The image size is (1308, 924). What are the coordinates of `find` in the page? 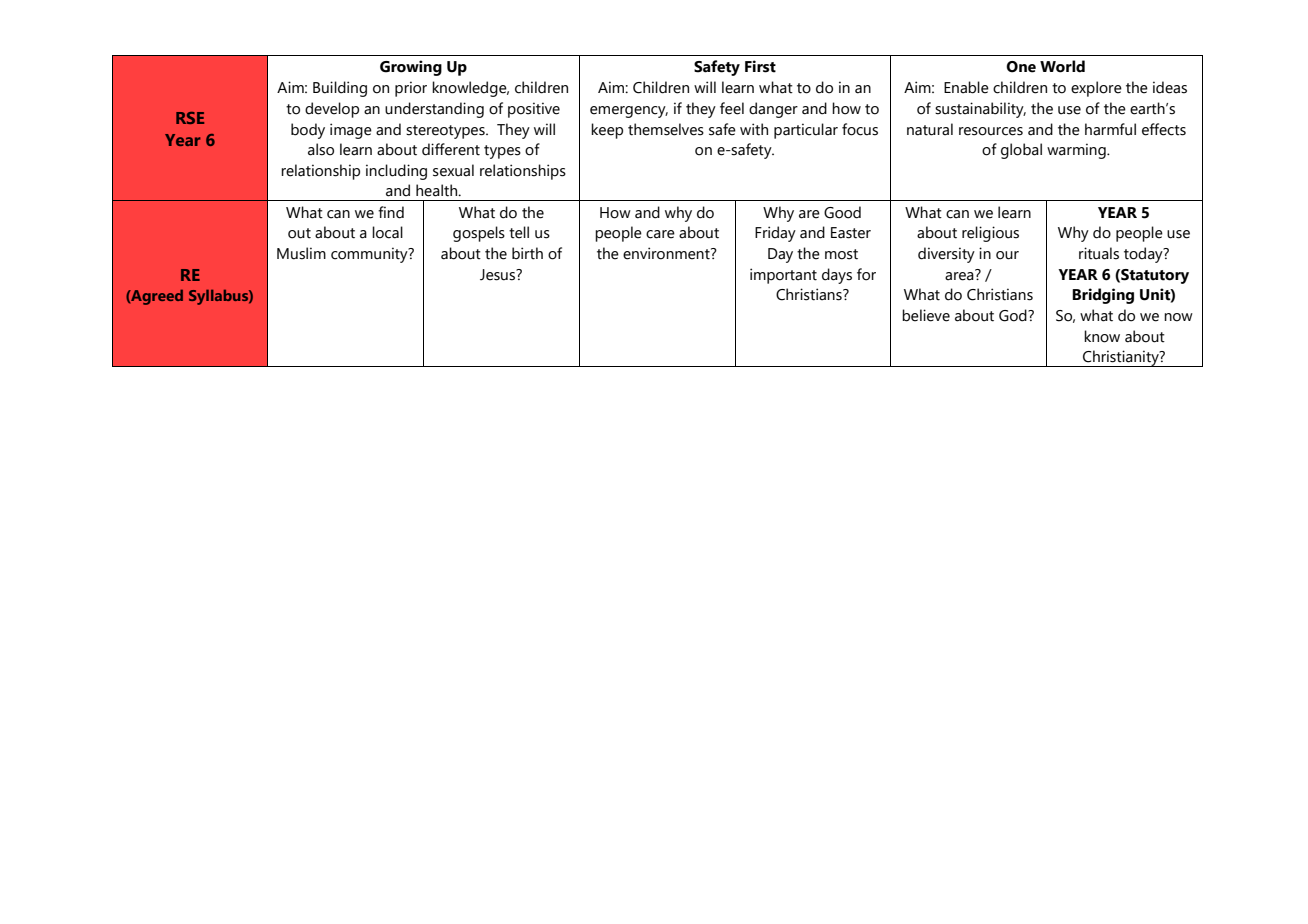 It's located at (391, 212).
